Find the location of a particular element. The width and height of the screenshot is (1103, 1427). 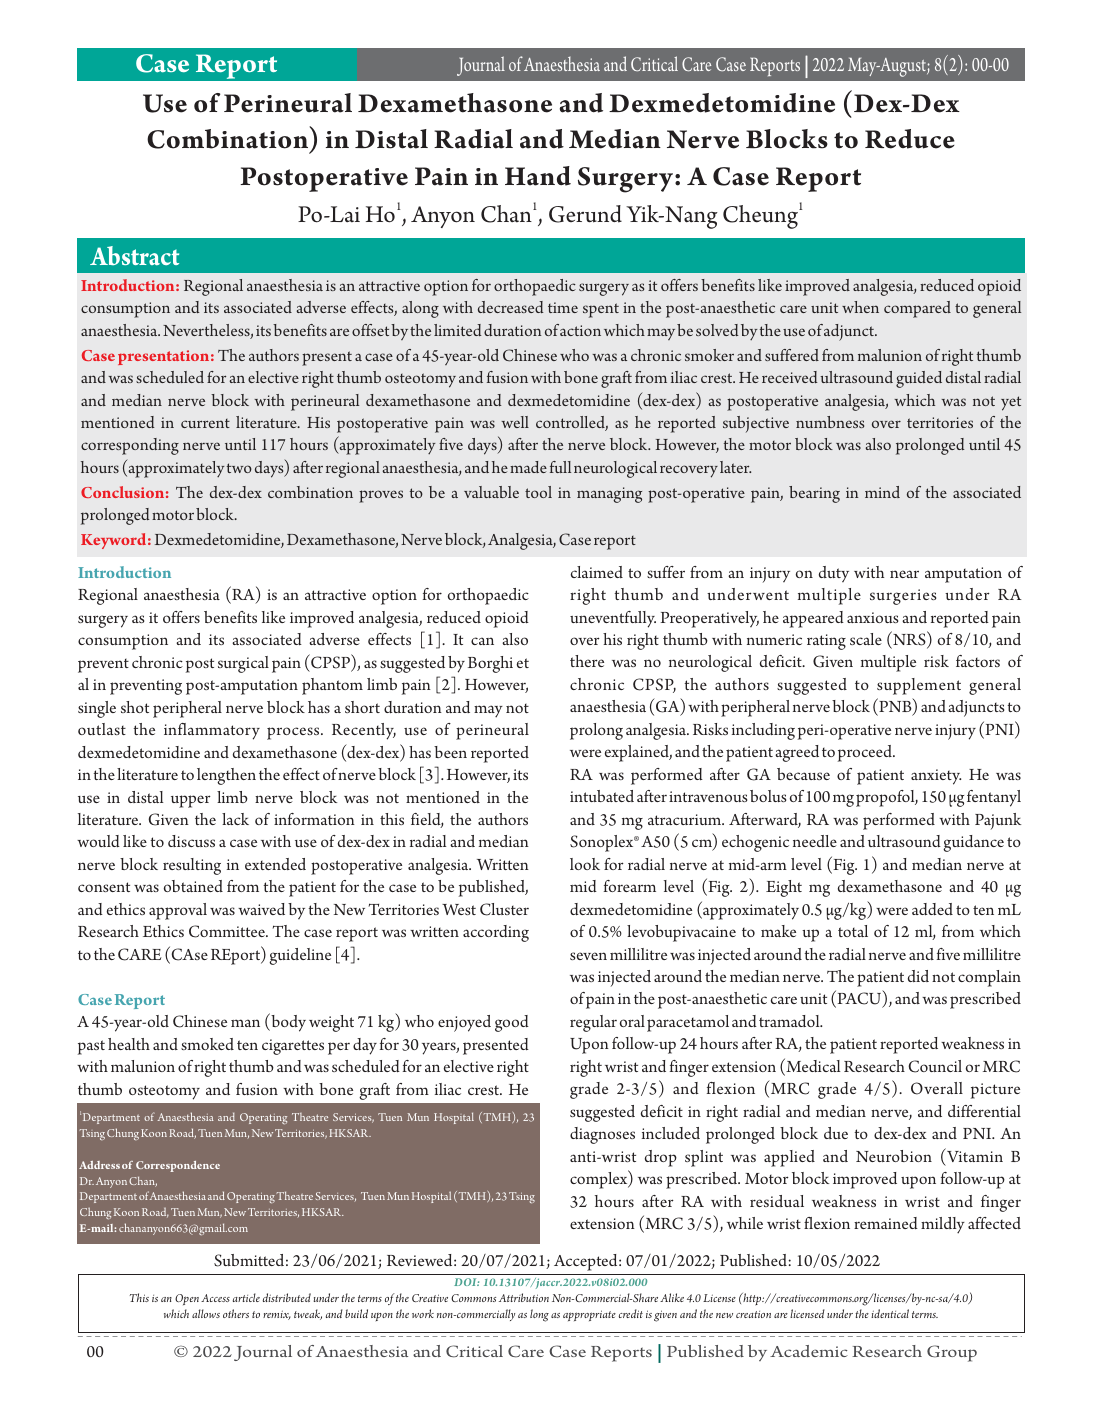

claimed is located at coordinates (597, 572).
